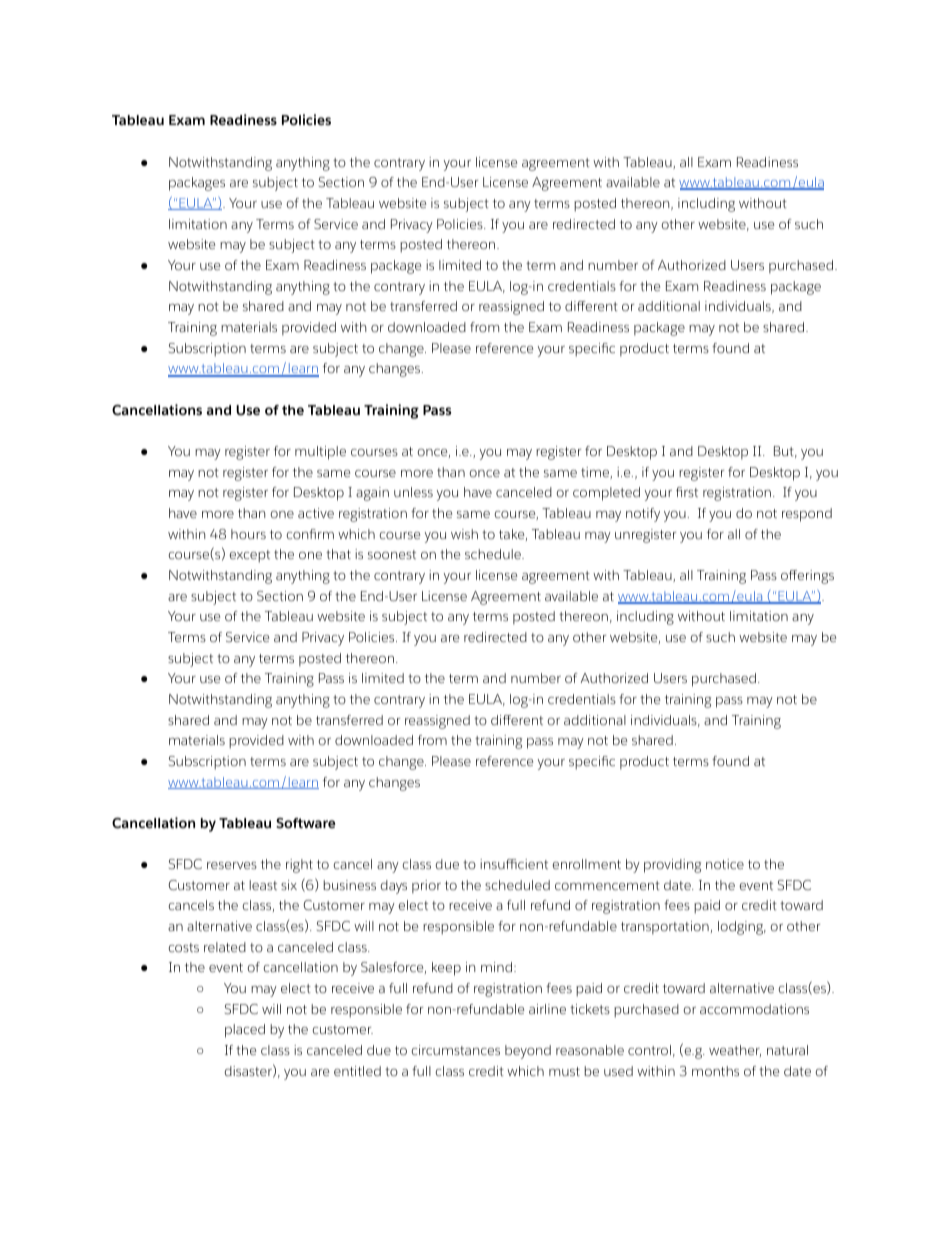  What do you see at coordinates (392, 554) in the screenshot?
I see `soonest` at bounding box center [392, 554].
